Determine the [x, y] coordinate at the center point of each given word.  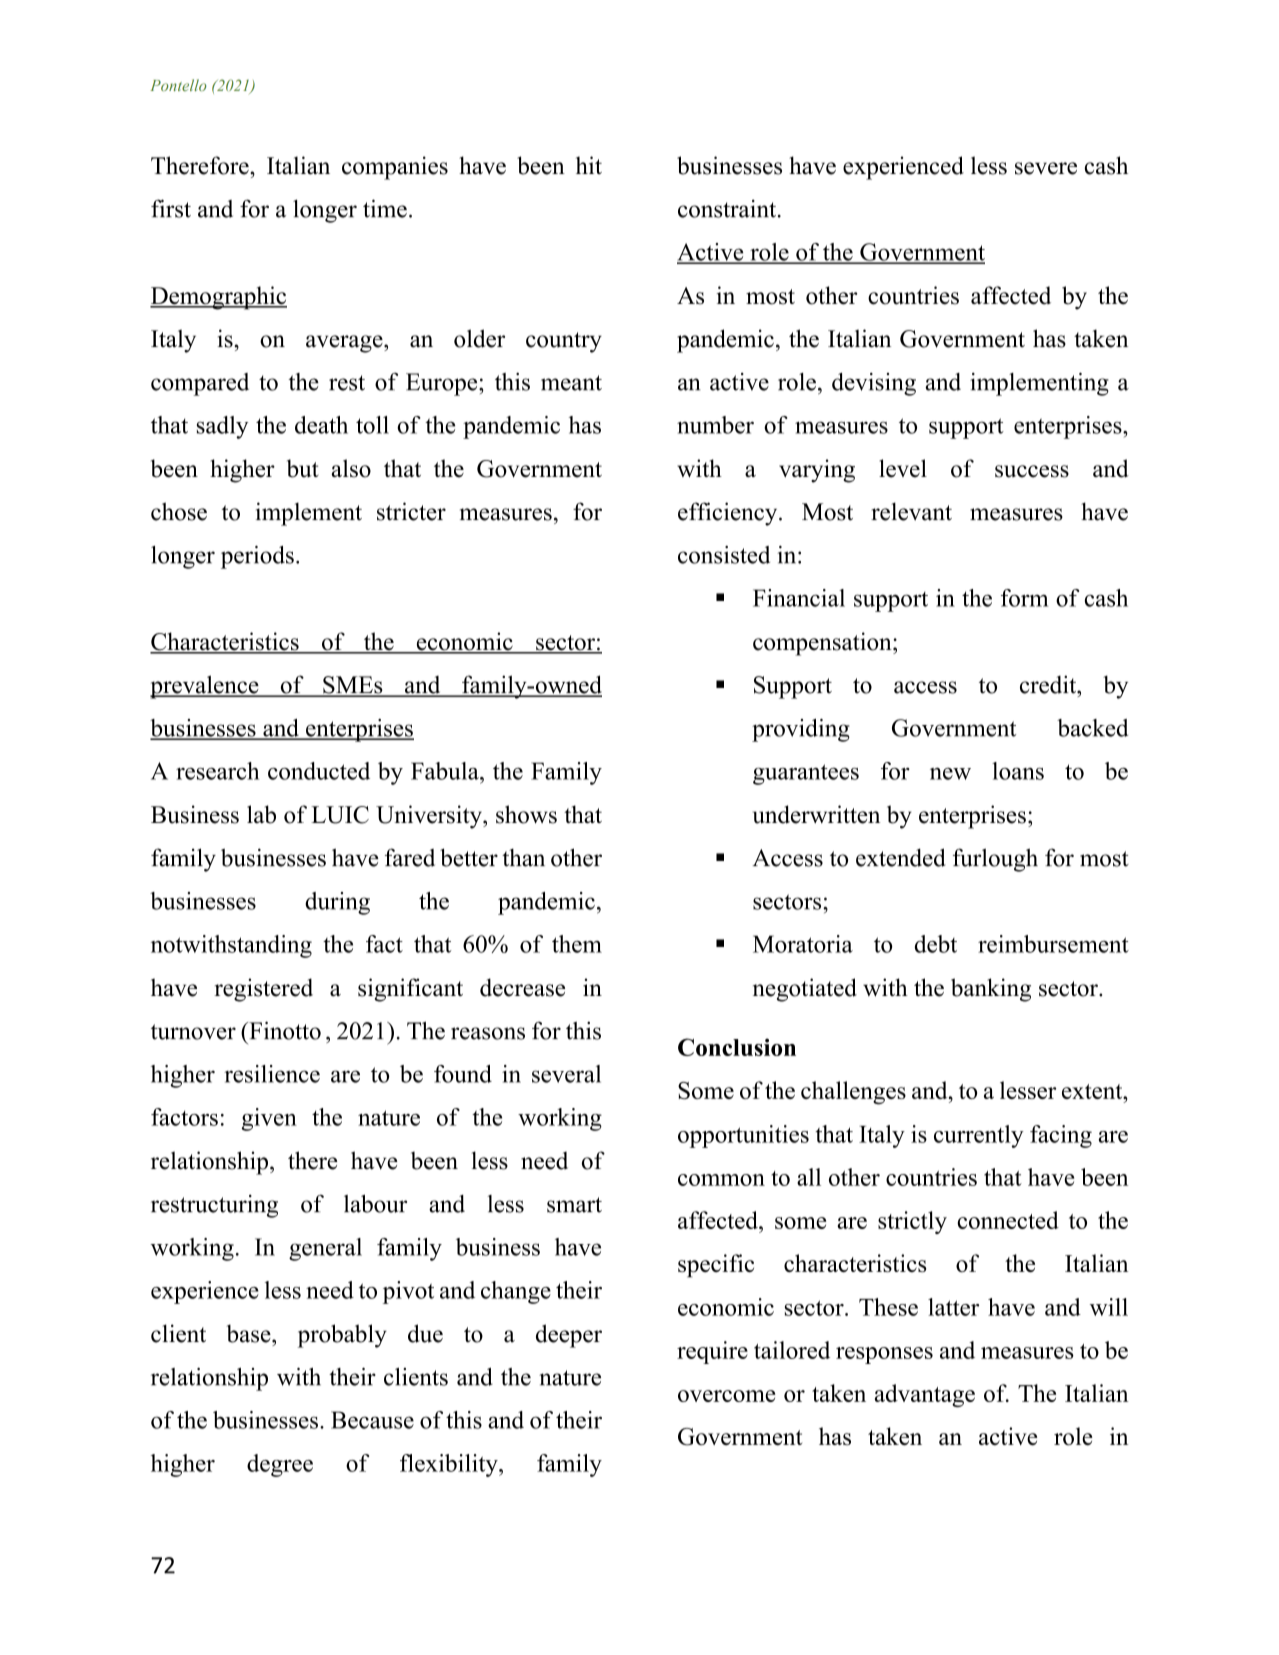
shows [526, 814]
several [566, 1074]
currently [979, 1136]
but [303, 468]
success [1032, 471]
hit [589, 165]
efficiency [729, 514]
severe [1046, 168]
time [385, 208]
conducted [319, 771]
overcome [726, 1396]
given [269, 1119]
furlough [995, 860]
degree [280, 1465]
